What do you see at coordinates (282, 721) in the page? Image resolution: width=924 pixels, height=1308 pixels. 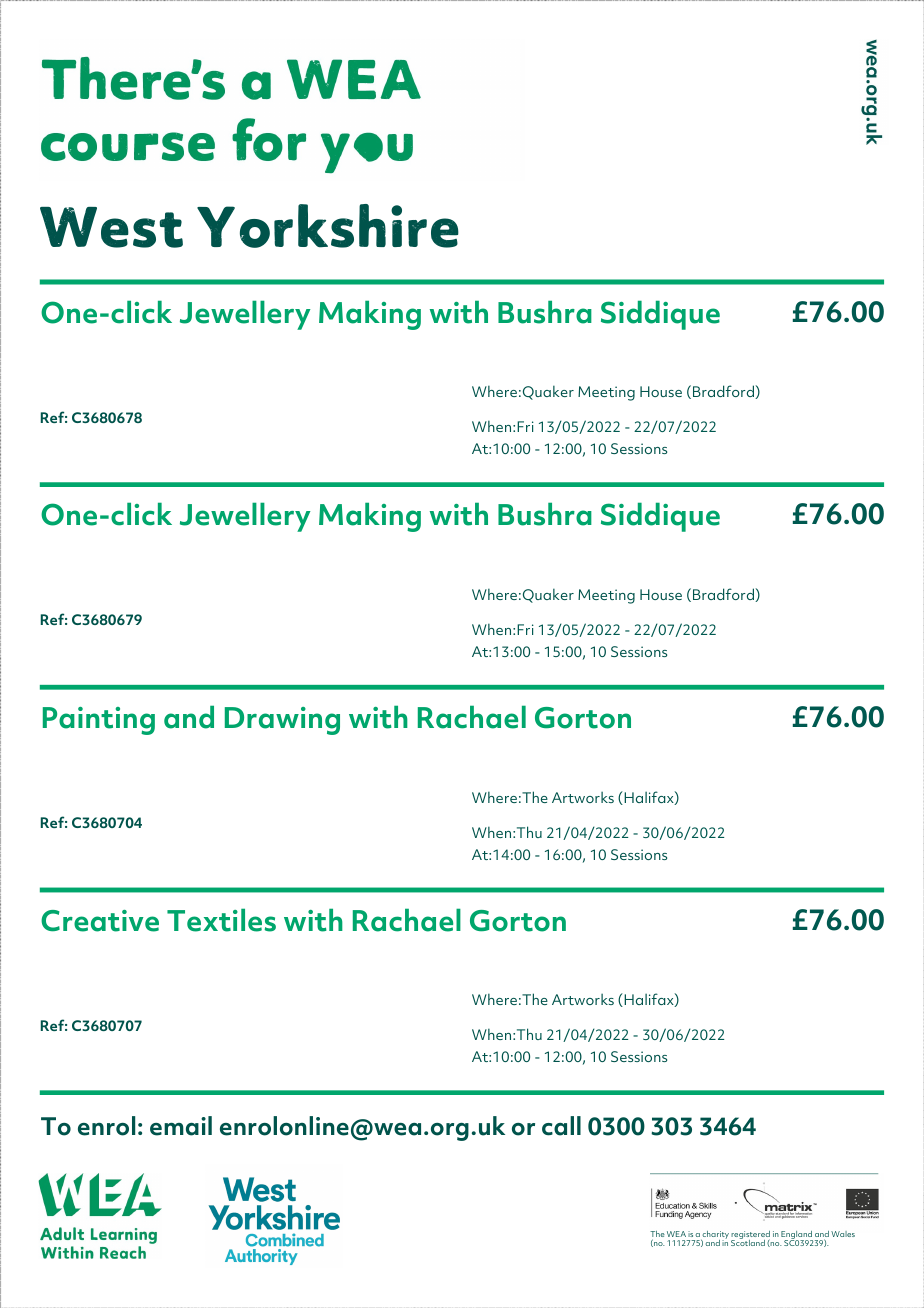 I see `Drawing` at bounding box center [282, 721].
